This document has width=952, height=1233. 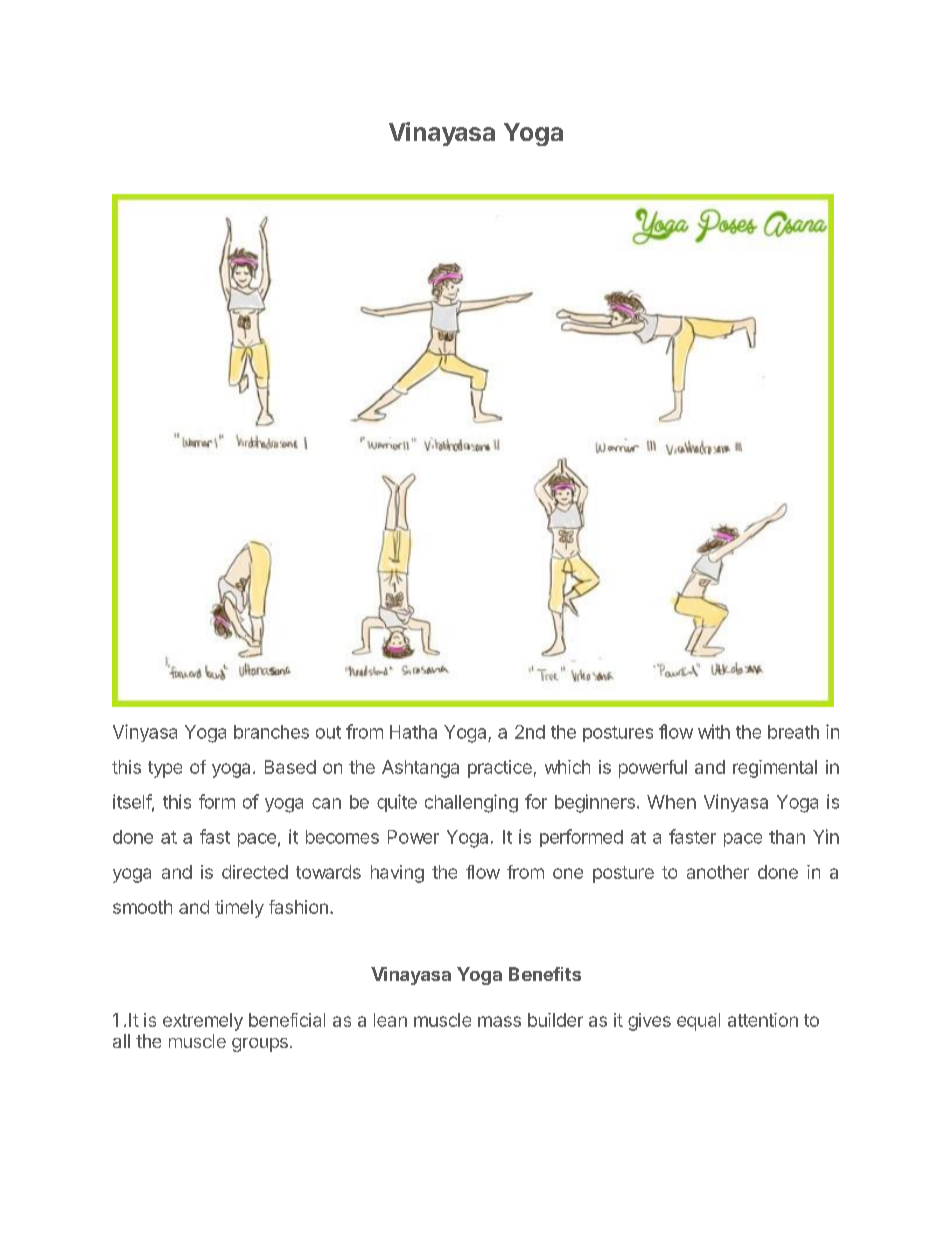 What do you see at coordinates (714, 731) in the document?
I see `with` at bounding box center [714, 731].
